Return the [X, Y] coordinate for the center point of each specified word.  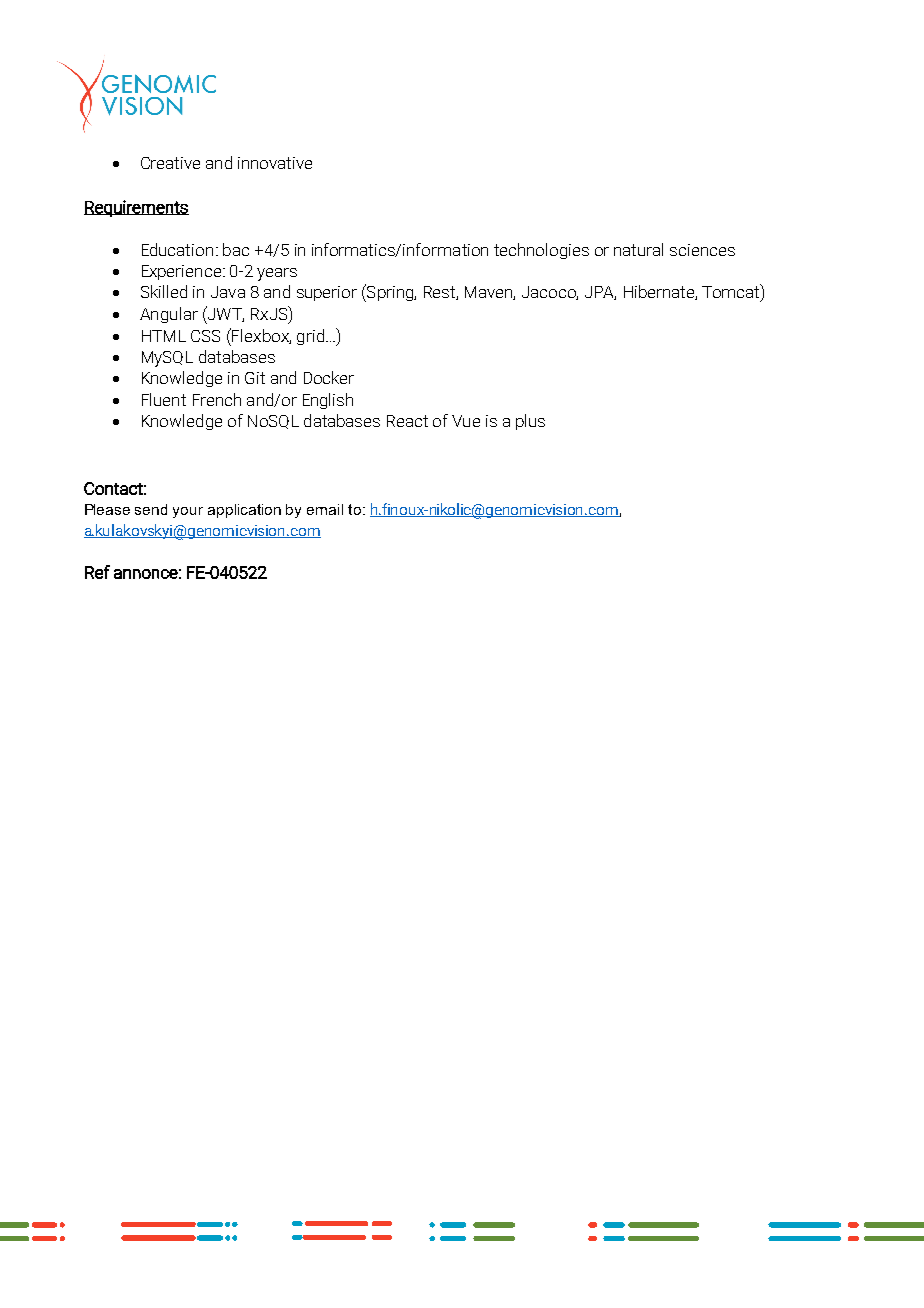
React [407, 421]
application [244, 511]
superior [327, 293]
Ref [97, 572]
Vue [466, 421]
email [325, 509]
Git [255, 378]
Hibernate [660, 292]
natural [638, 249]
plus [530, 422]
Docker [329, 377]
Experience [181, 272]
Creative [170, 163]
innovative [275, 163]
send [151, 509]
